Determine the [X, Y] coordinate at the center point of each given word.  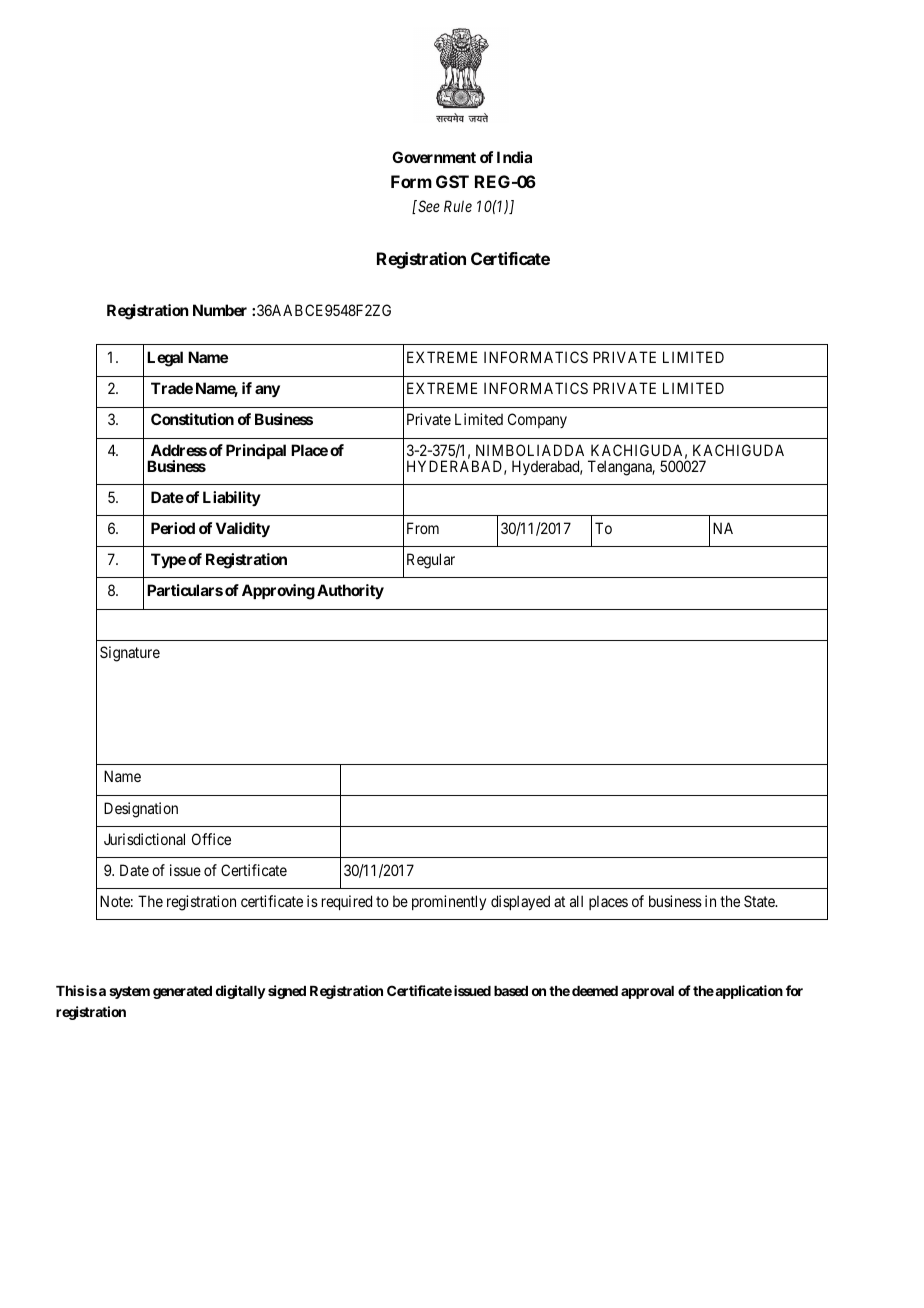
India [514, 157]
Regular [431, 561]
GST [452, 181]
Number [220, 310]
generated [182, 992]
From [423, 528]
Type [168, 561]
